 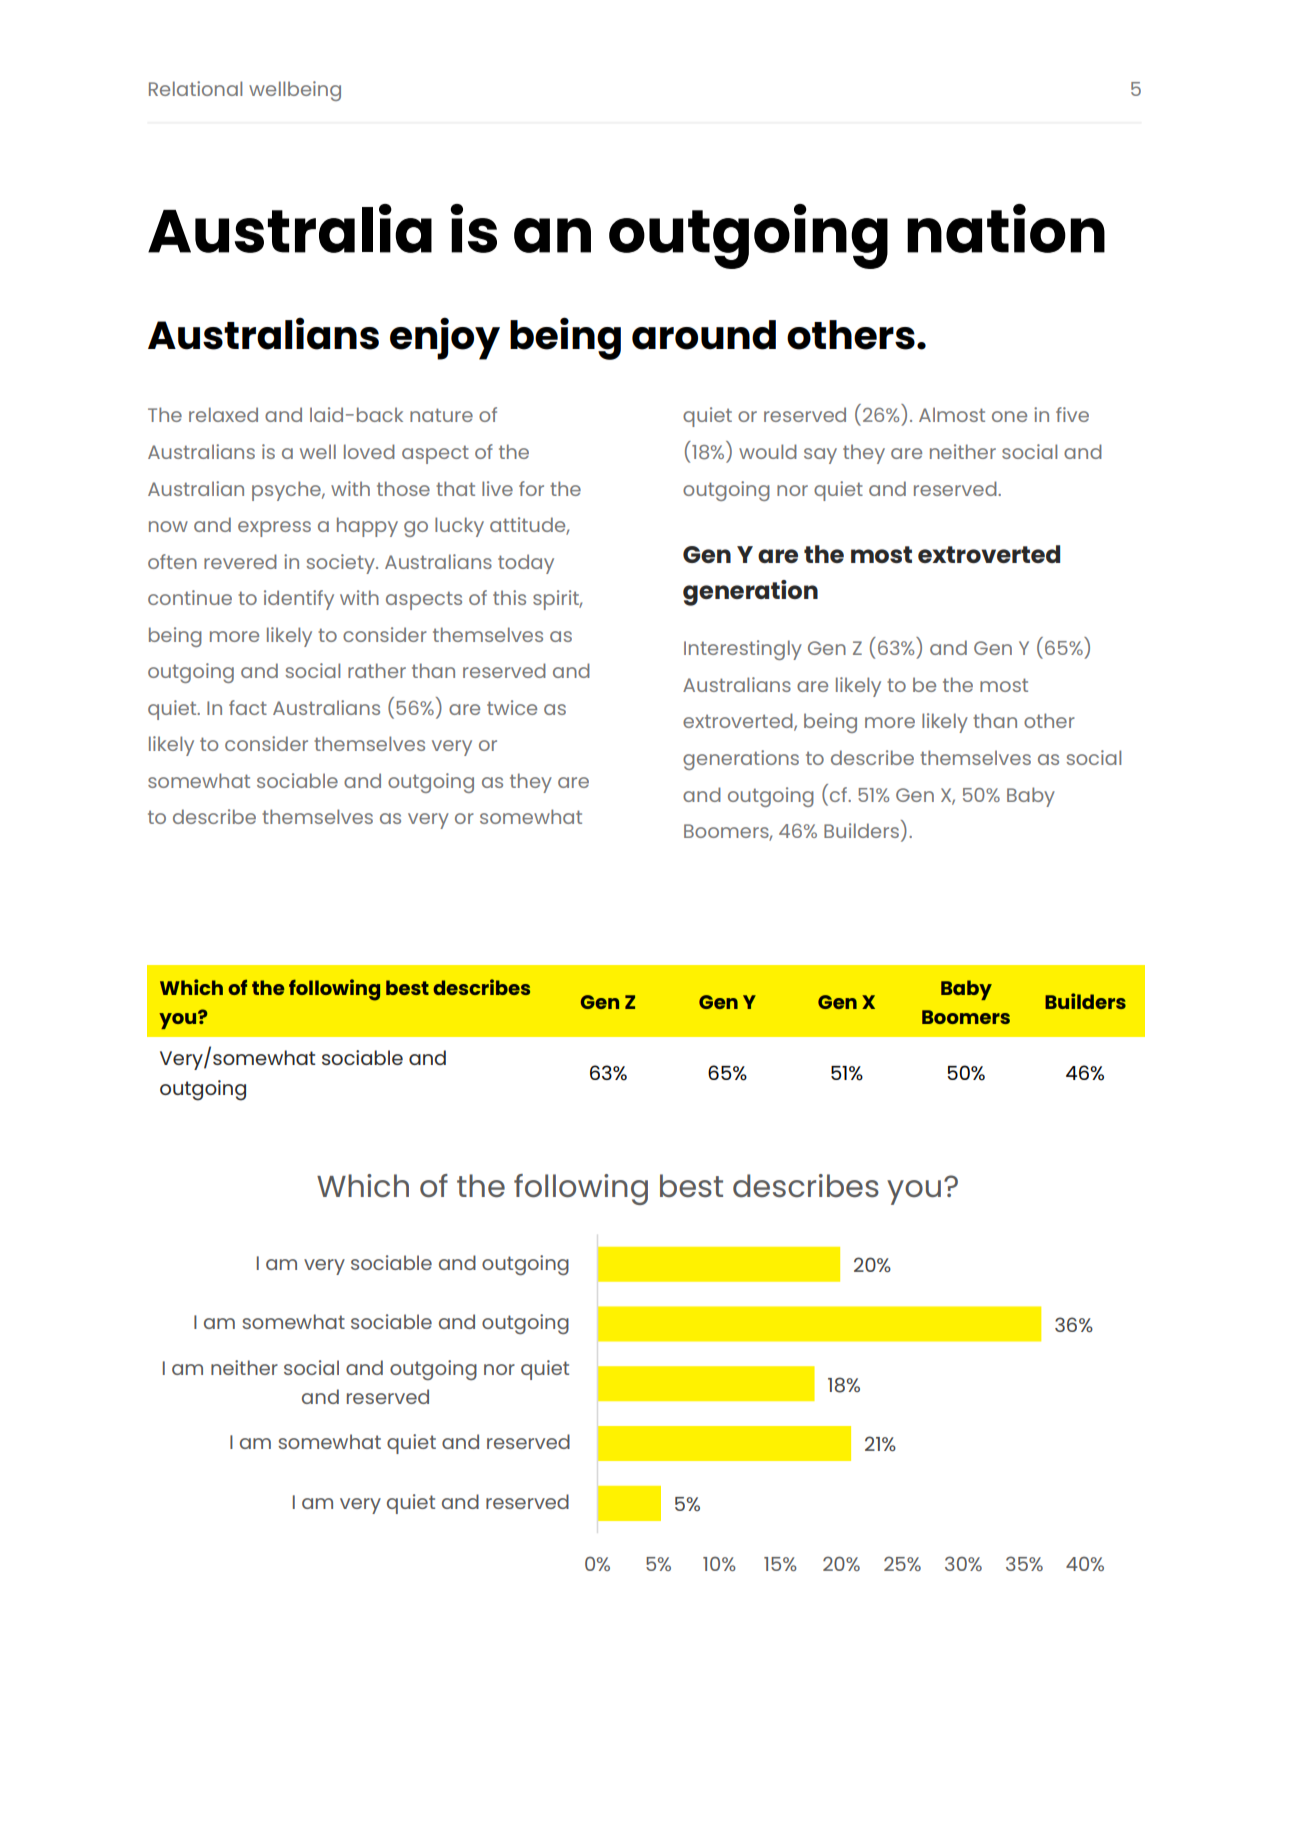 What do you see at coordinates (1006, 228) in the document?
I see `nation` at bounding box center [1006, 228].
